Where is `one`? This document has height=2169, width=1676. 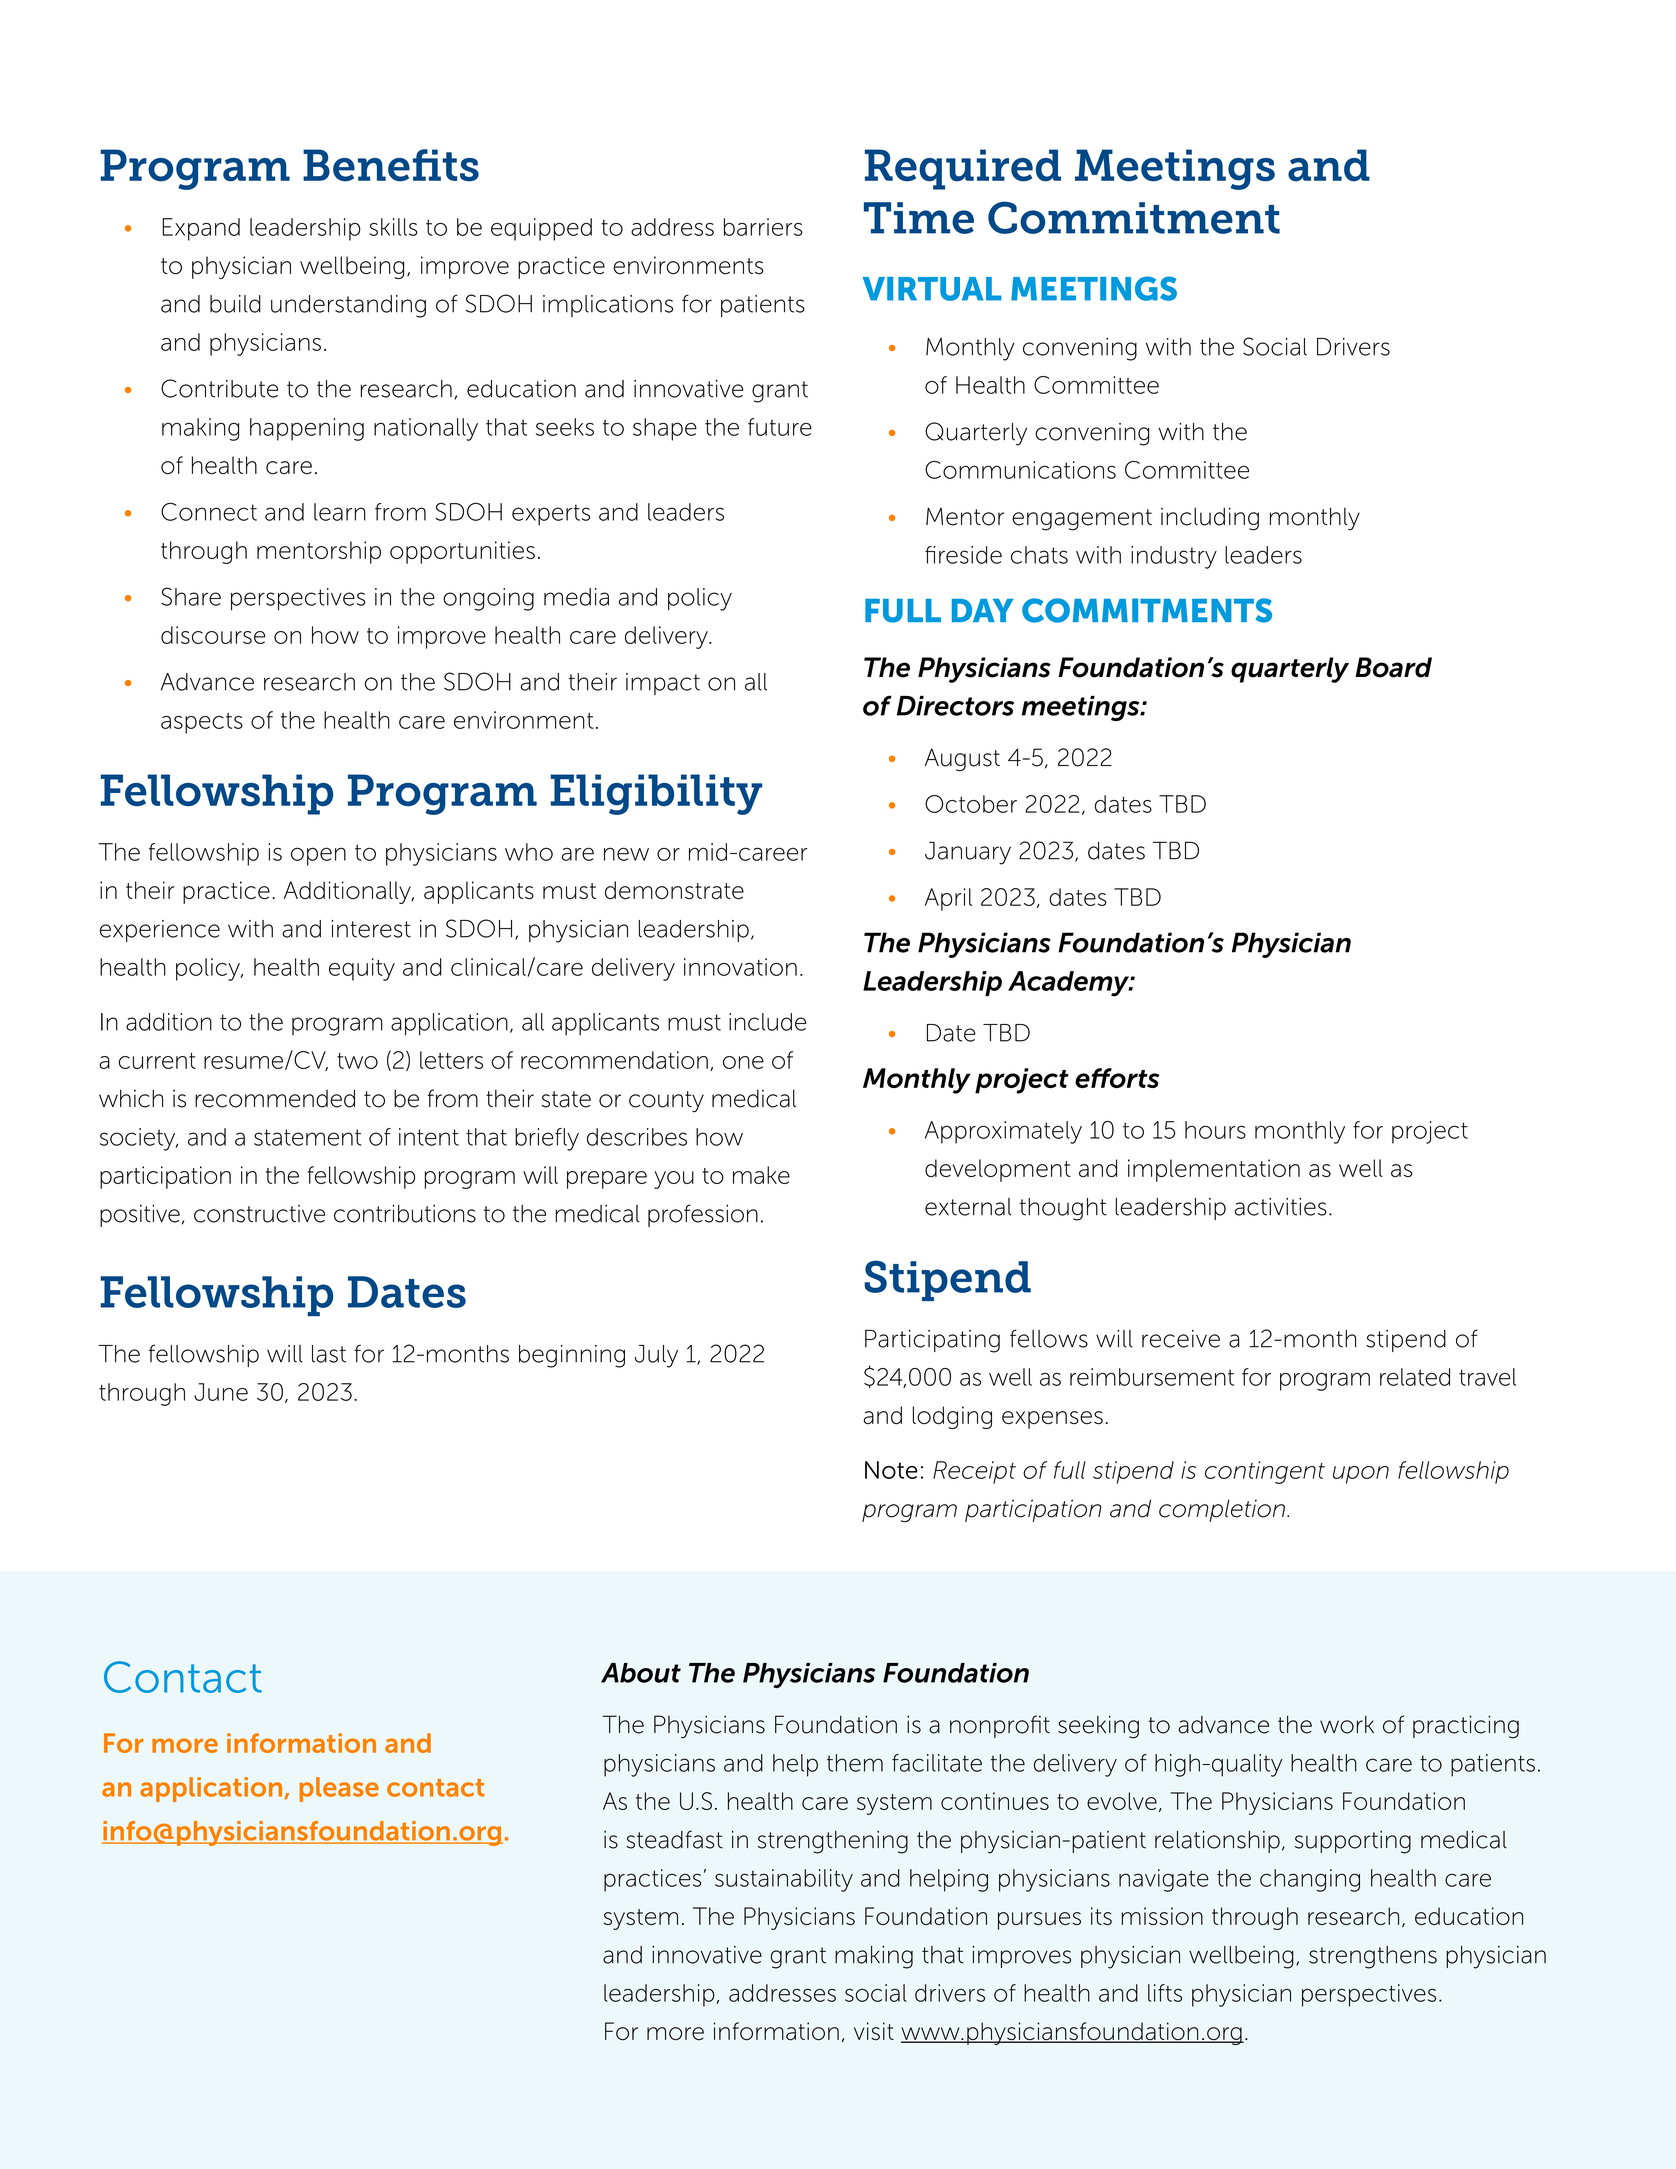 one is located at coordinates (743, 1062).
